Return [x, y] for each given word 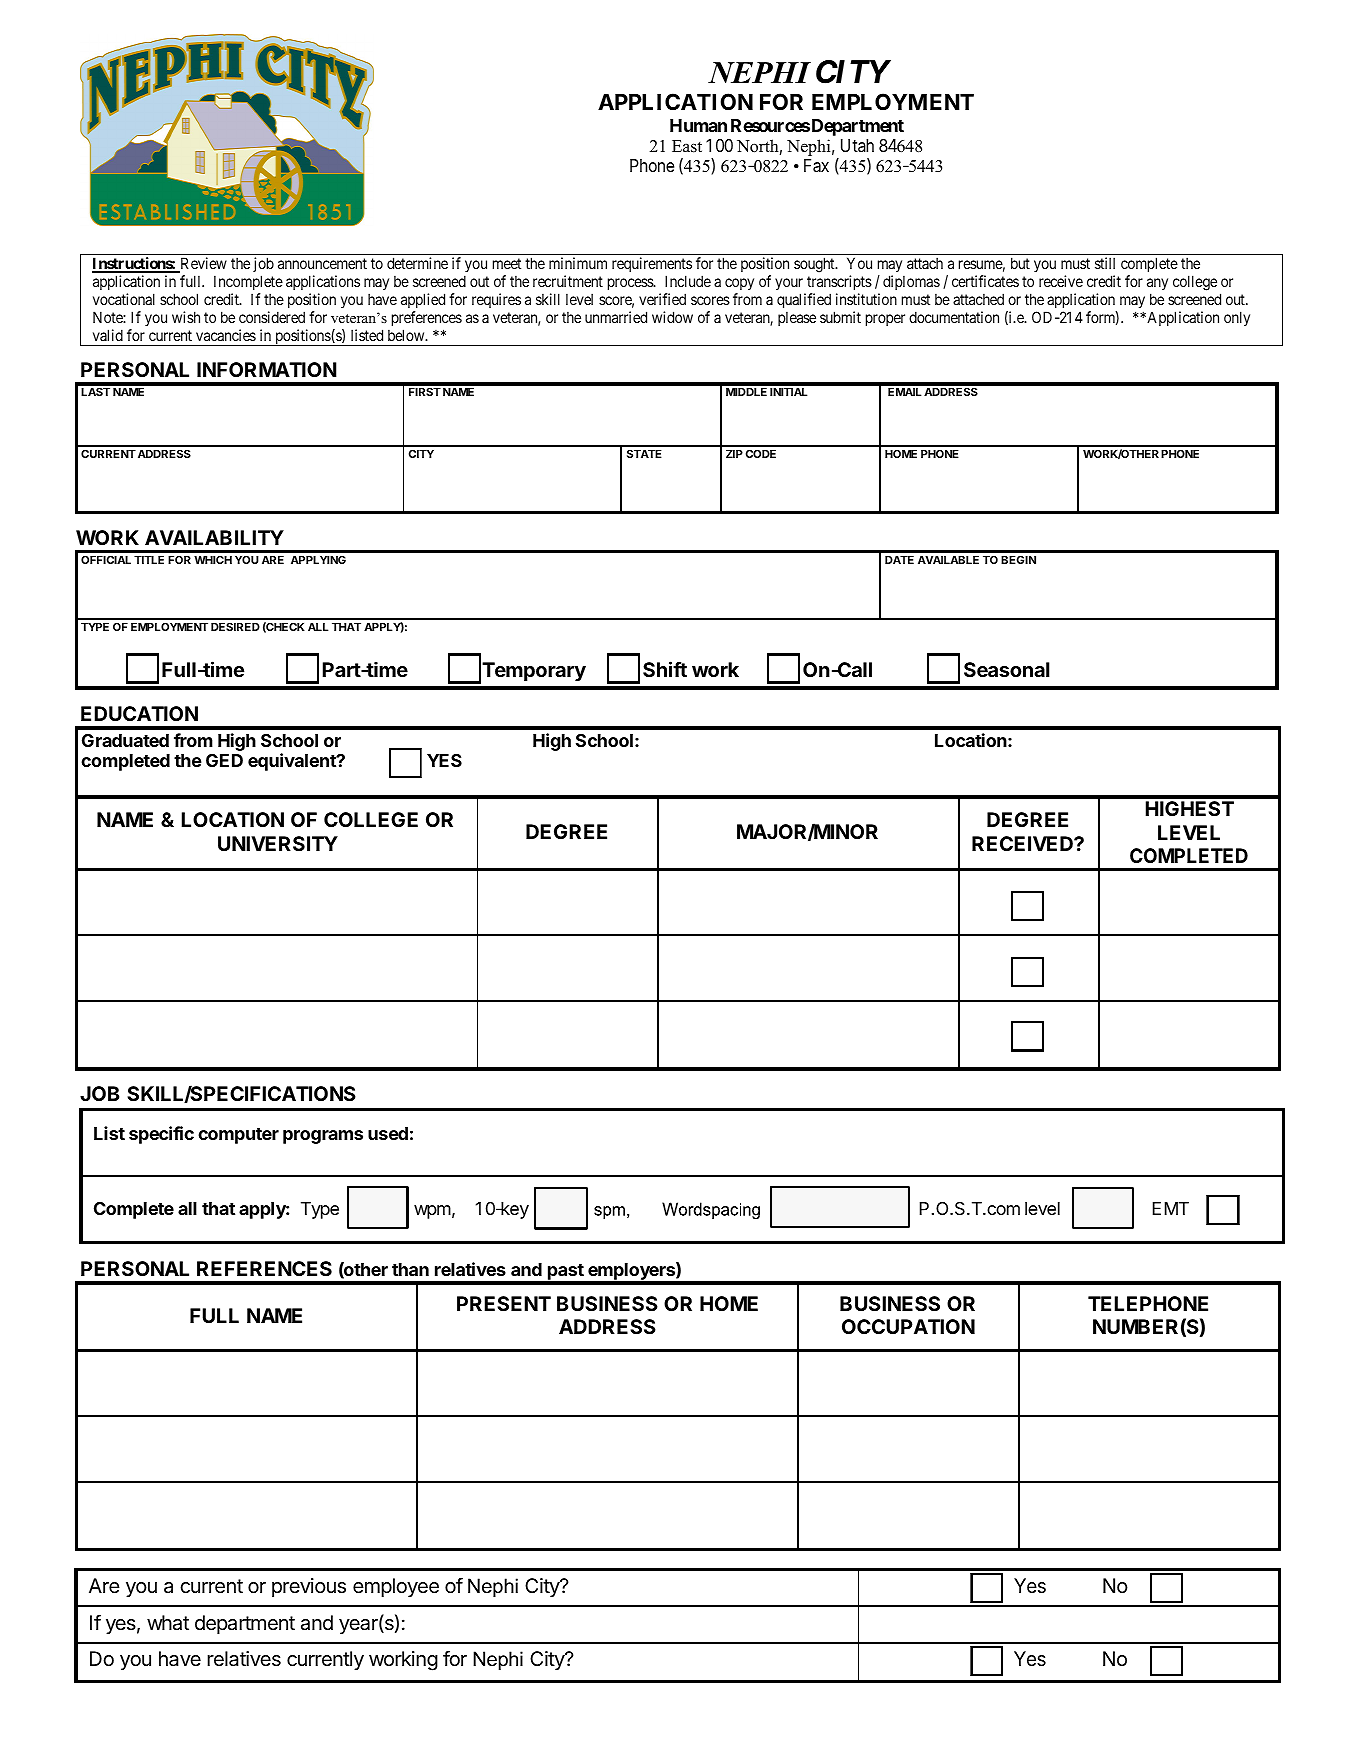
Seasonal [1007, 669]
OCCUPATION [908, 1326]
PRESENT [504, 1303]
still [1105, 263]
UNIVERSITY [278, 843]
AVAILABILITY [214, 537]
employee [396, 1587]
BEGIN [1018, 559]
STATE [644, 453]
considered [272, 317]
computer [238, 1136]
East [687, 146]
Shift [665, 669]
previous [309, 1587]
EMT [1171, 1208]
